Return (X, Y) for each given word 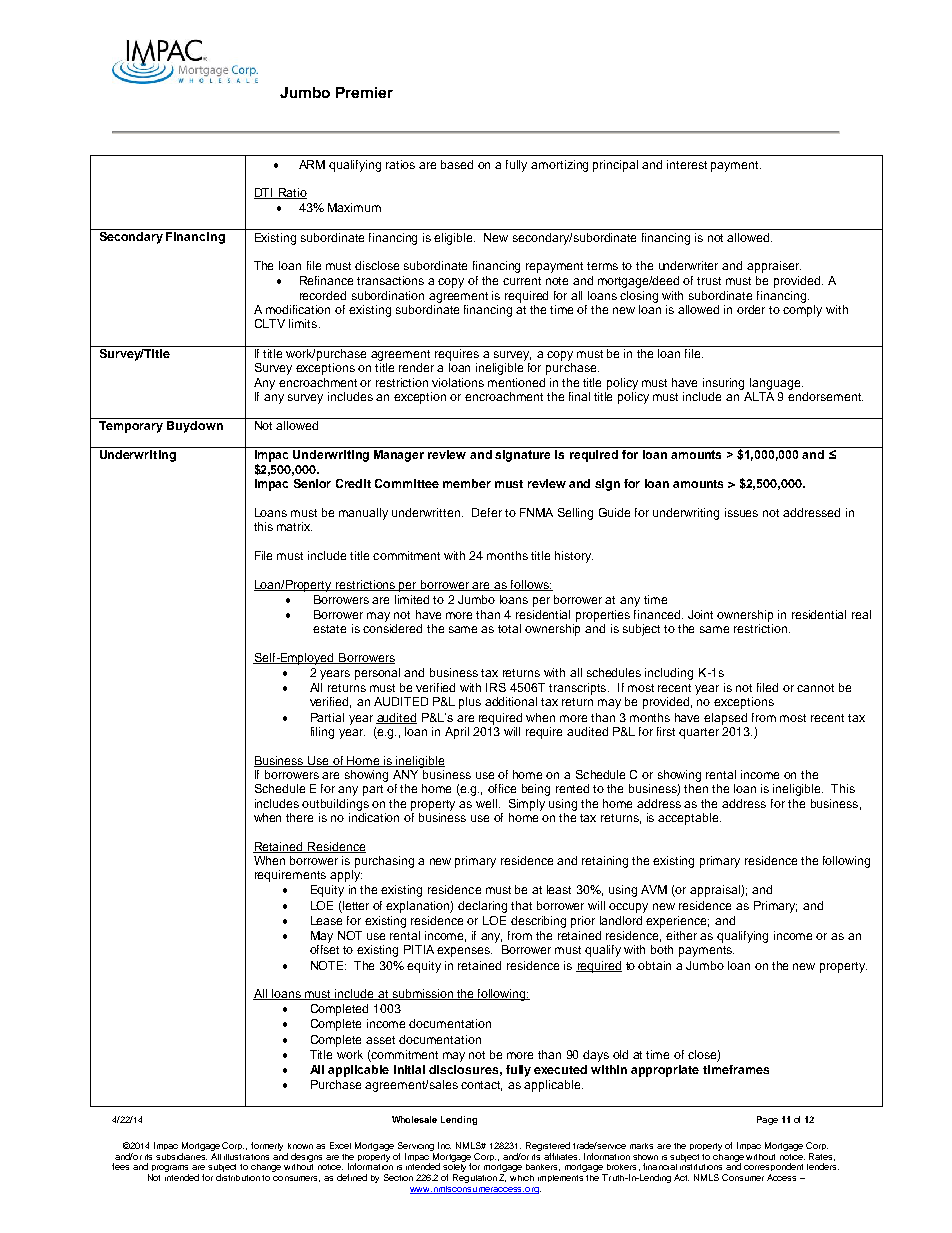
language (776, 384)
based (457, 164)
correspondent (773, 1169)
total (509, 628)
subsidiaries (181, 1155)
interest (687, 164)
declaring (482, 907)
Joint (700, 614)
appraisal (716, 891)
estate (329, 629)
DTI (264, 193)
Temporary (131, 427)
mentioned (516, 382)
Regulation (475, 1178)
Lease (326, 920)
